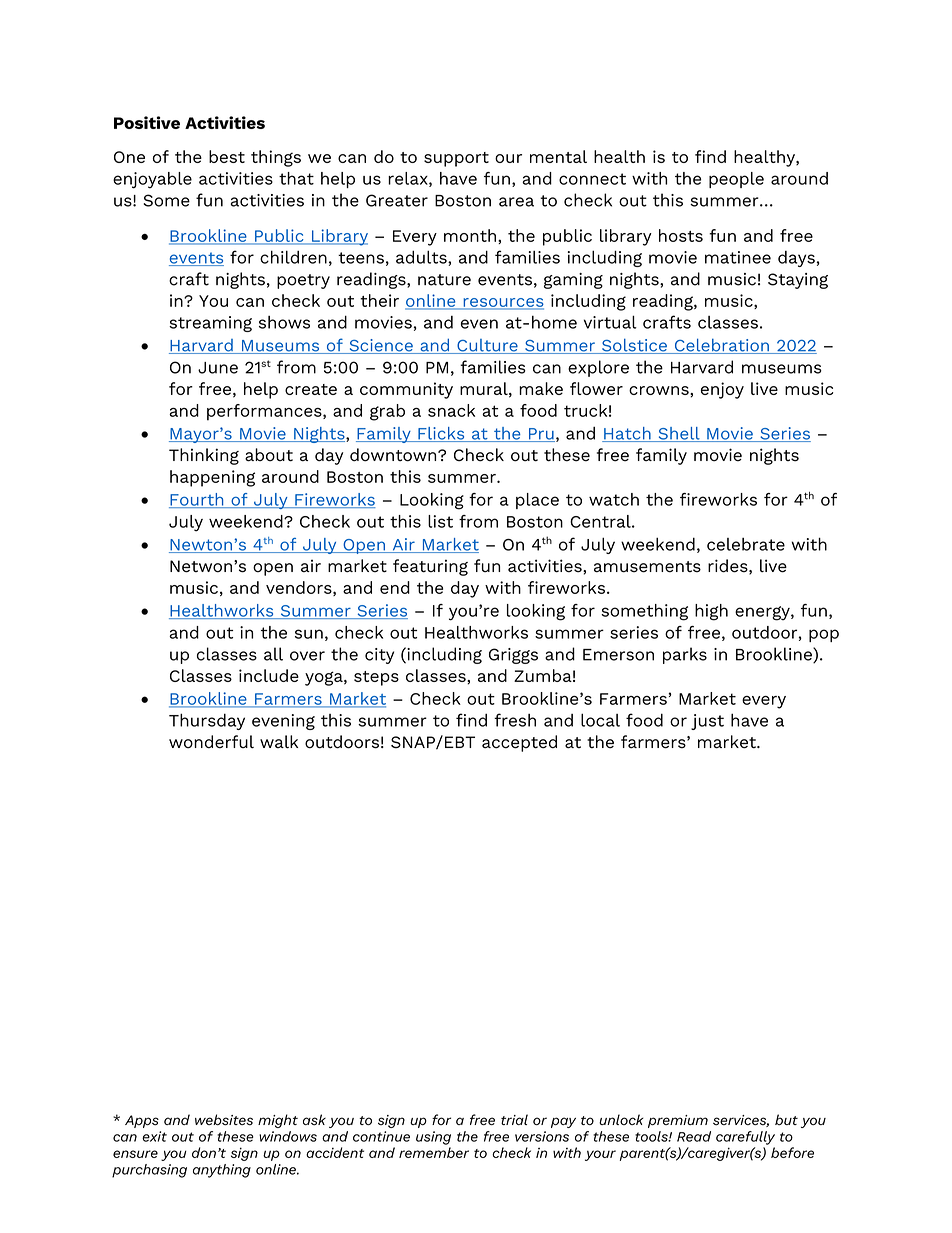 The image size is (952, 1233). Describe the element at coordinates (433, 1138) in the screenshot. I see `using` at that location.
